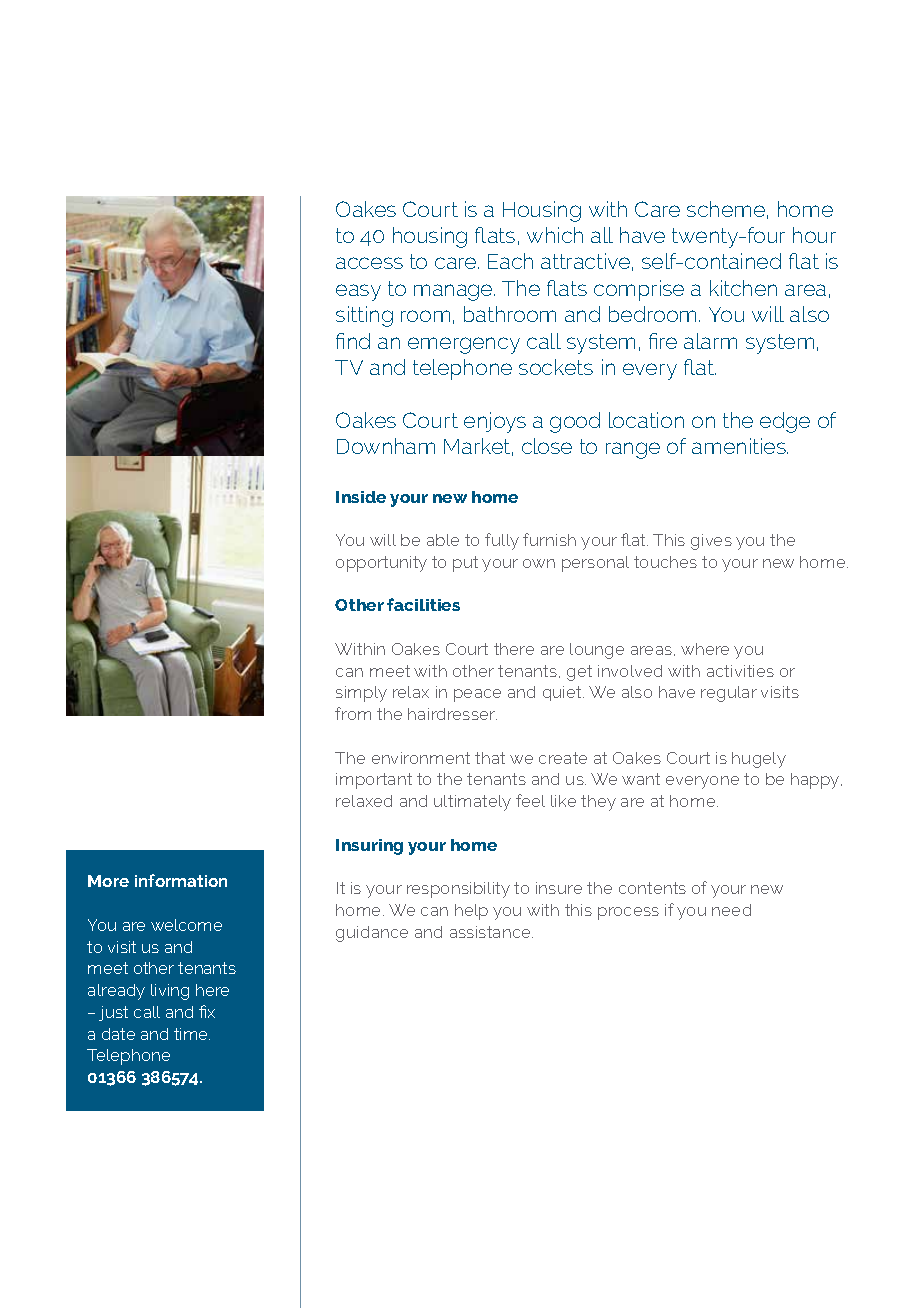 The image size is (924, 1308). What do you see at coordinates (443, 540) in the image?
I see `able` at bounding box center [443, 540].
